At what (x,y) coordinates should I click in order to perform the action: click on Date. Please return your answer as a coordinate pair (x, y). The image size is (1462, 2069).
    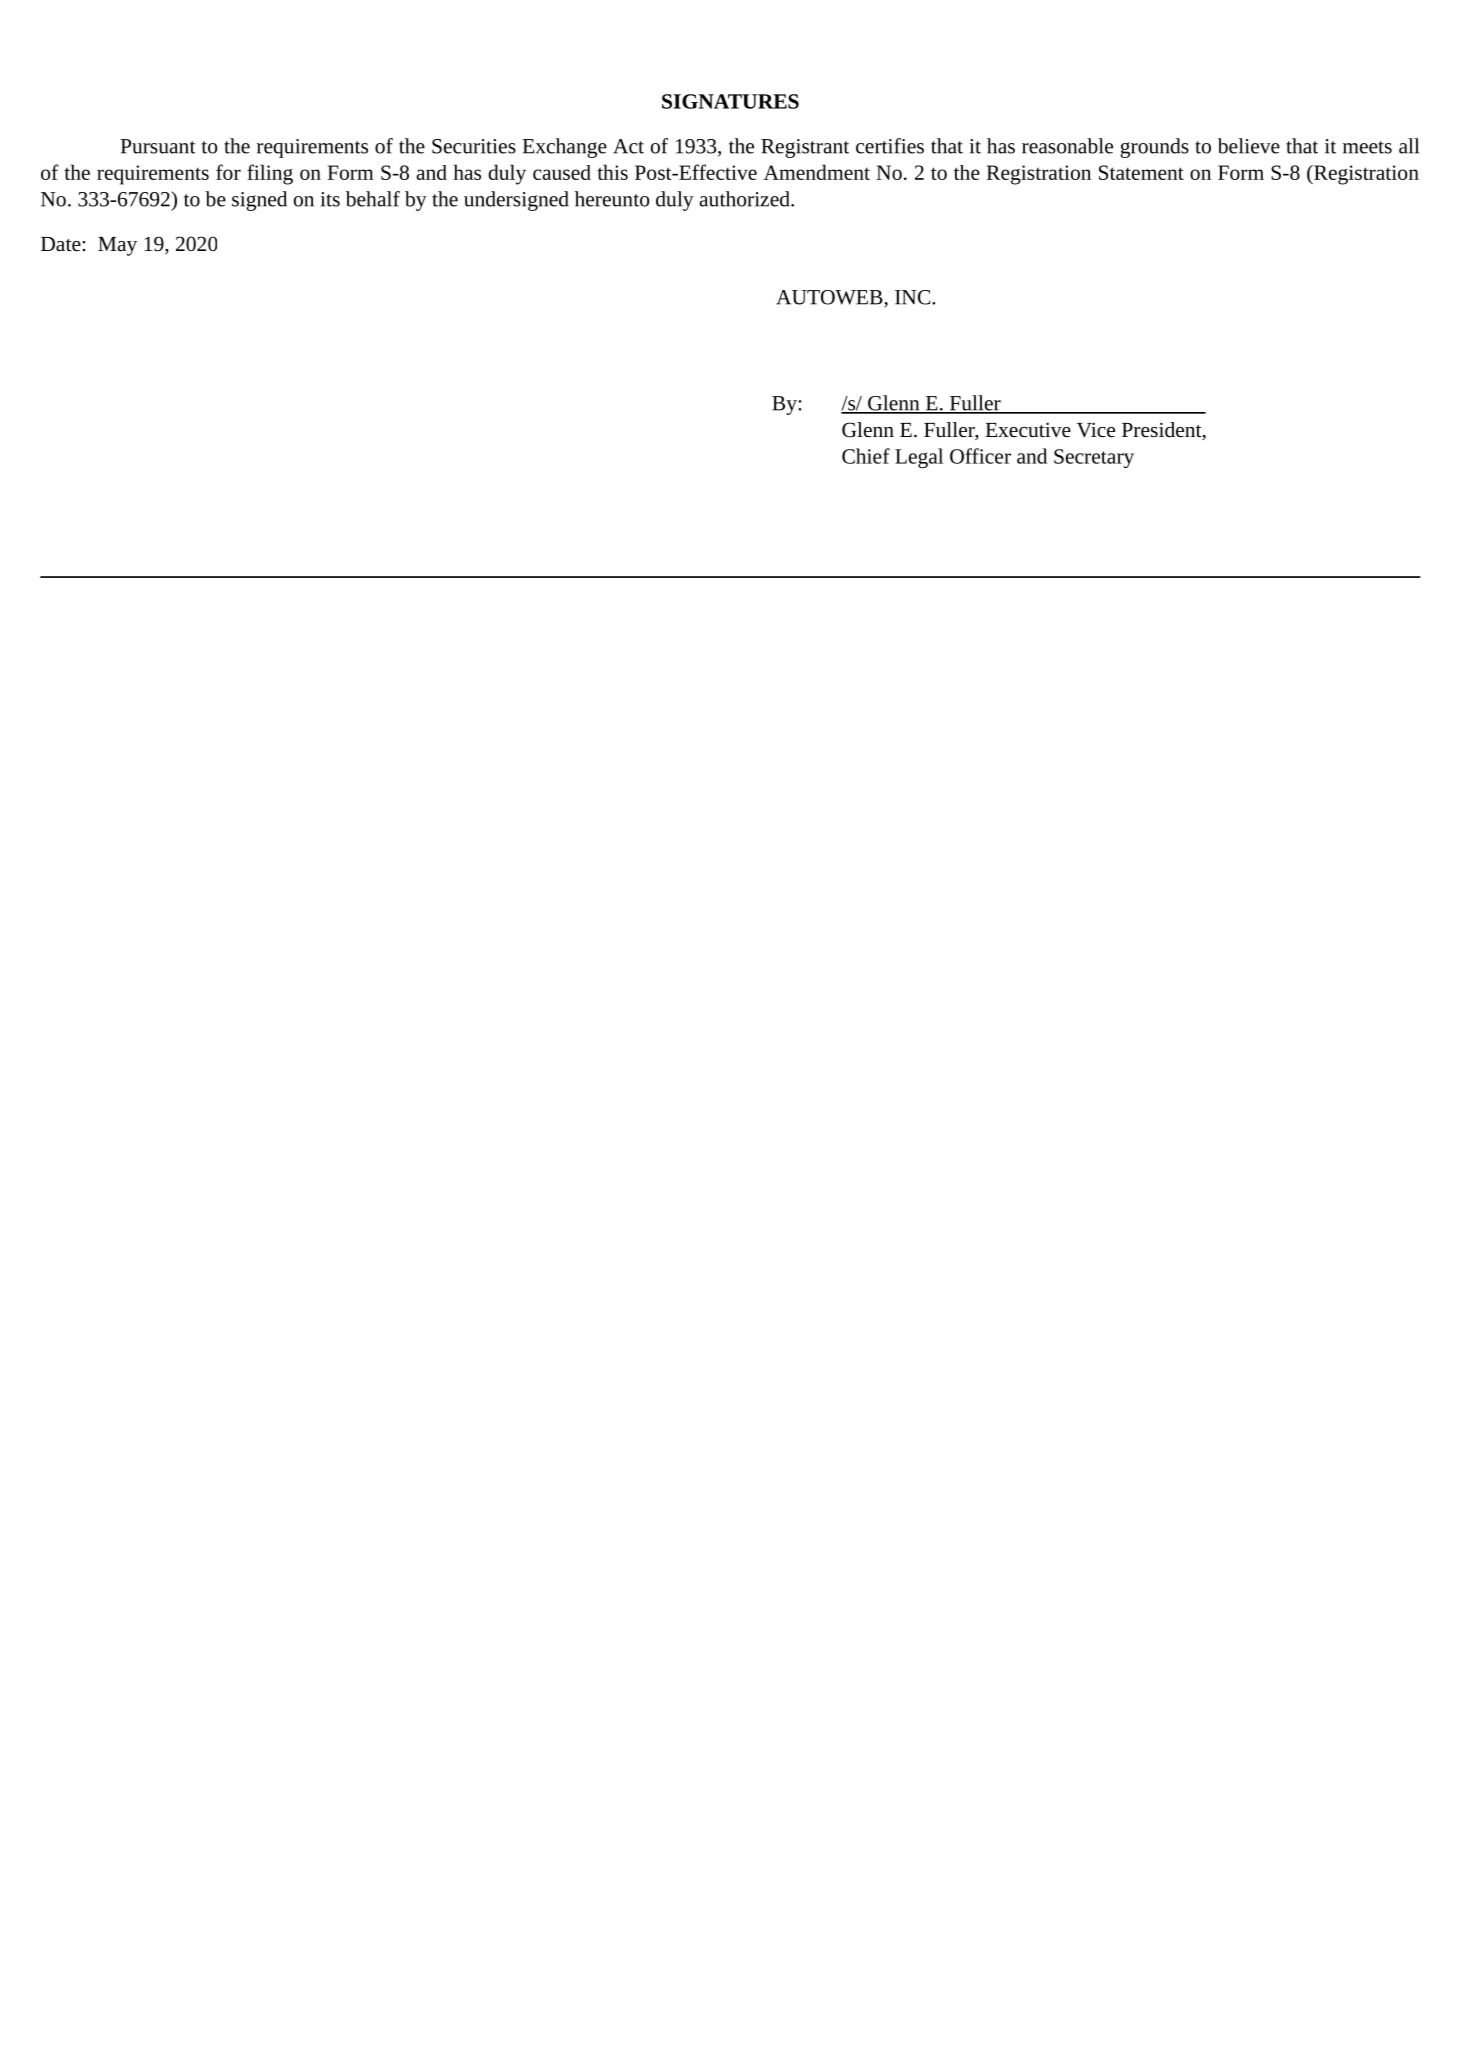
    Looking at the image, I should click on (62, 244).
